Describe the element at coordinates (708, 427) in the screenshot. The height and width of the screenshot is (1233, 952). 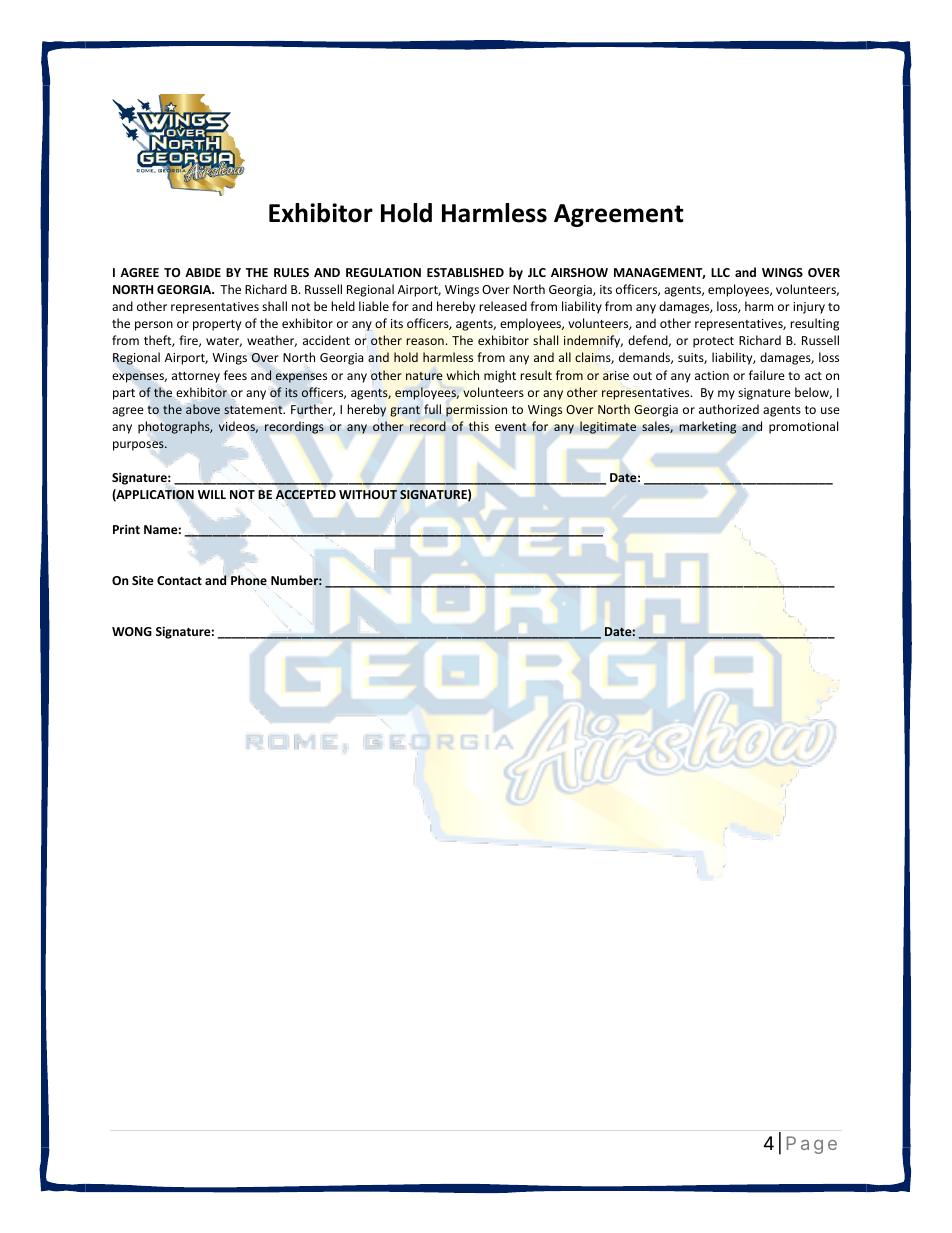
I see `marketing` at that location.
